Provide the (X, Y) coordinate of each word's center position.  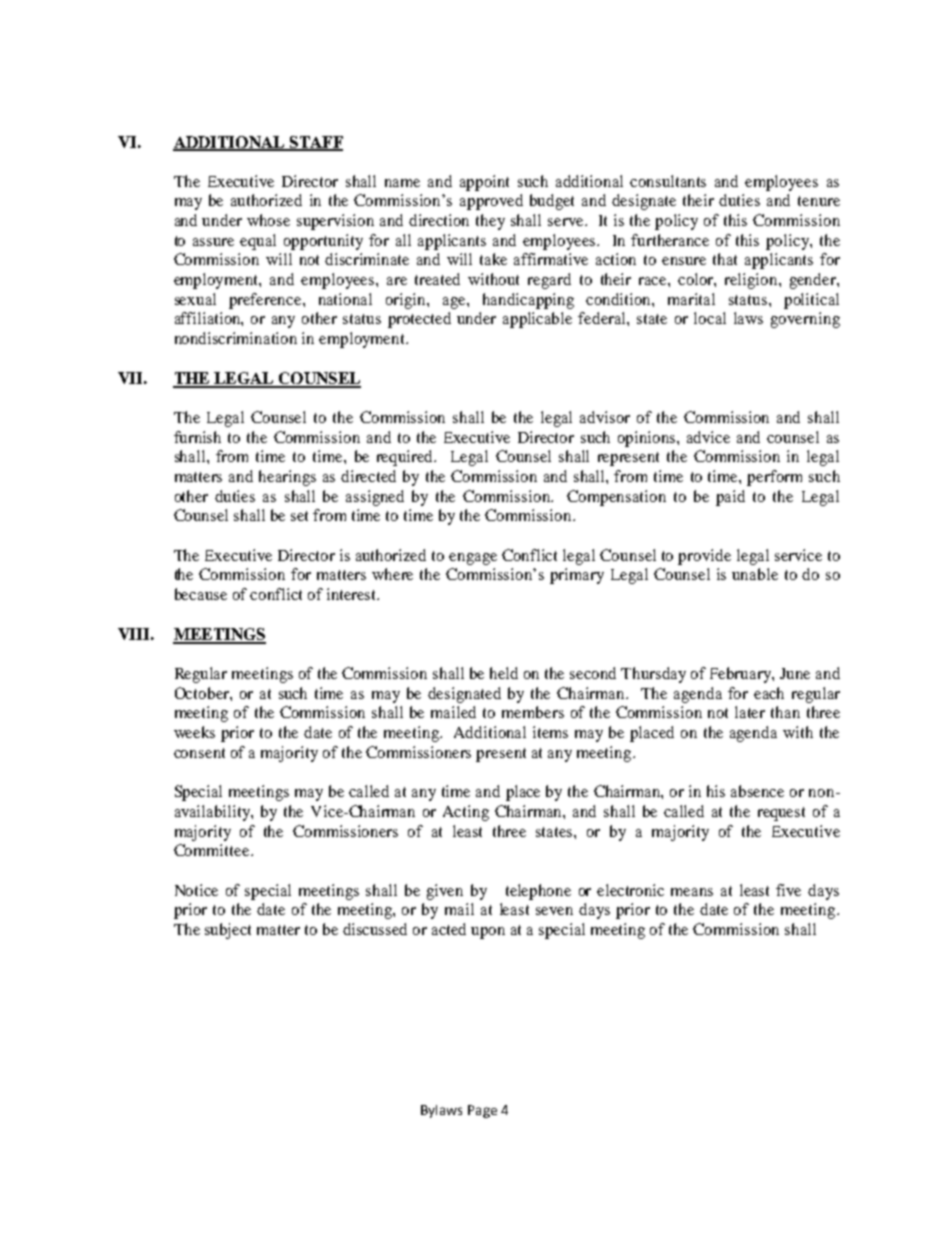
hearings (287, 478)
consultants (668, 181)
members (533, 712)
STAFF (315, 143)
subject (228, 931)
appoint (484, 183)
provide (704, 557)
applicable (537, 320)
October (203, 693)
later (750, 712)
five (788, 890)
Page (482, 1111)
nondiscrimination (236, 338)
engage (473, 559)
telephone (538, 892)
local (710, 318)
